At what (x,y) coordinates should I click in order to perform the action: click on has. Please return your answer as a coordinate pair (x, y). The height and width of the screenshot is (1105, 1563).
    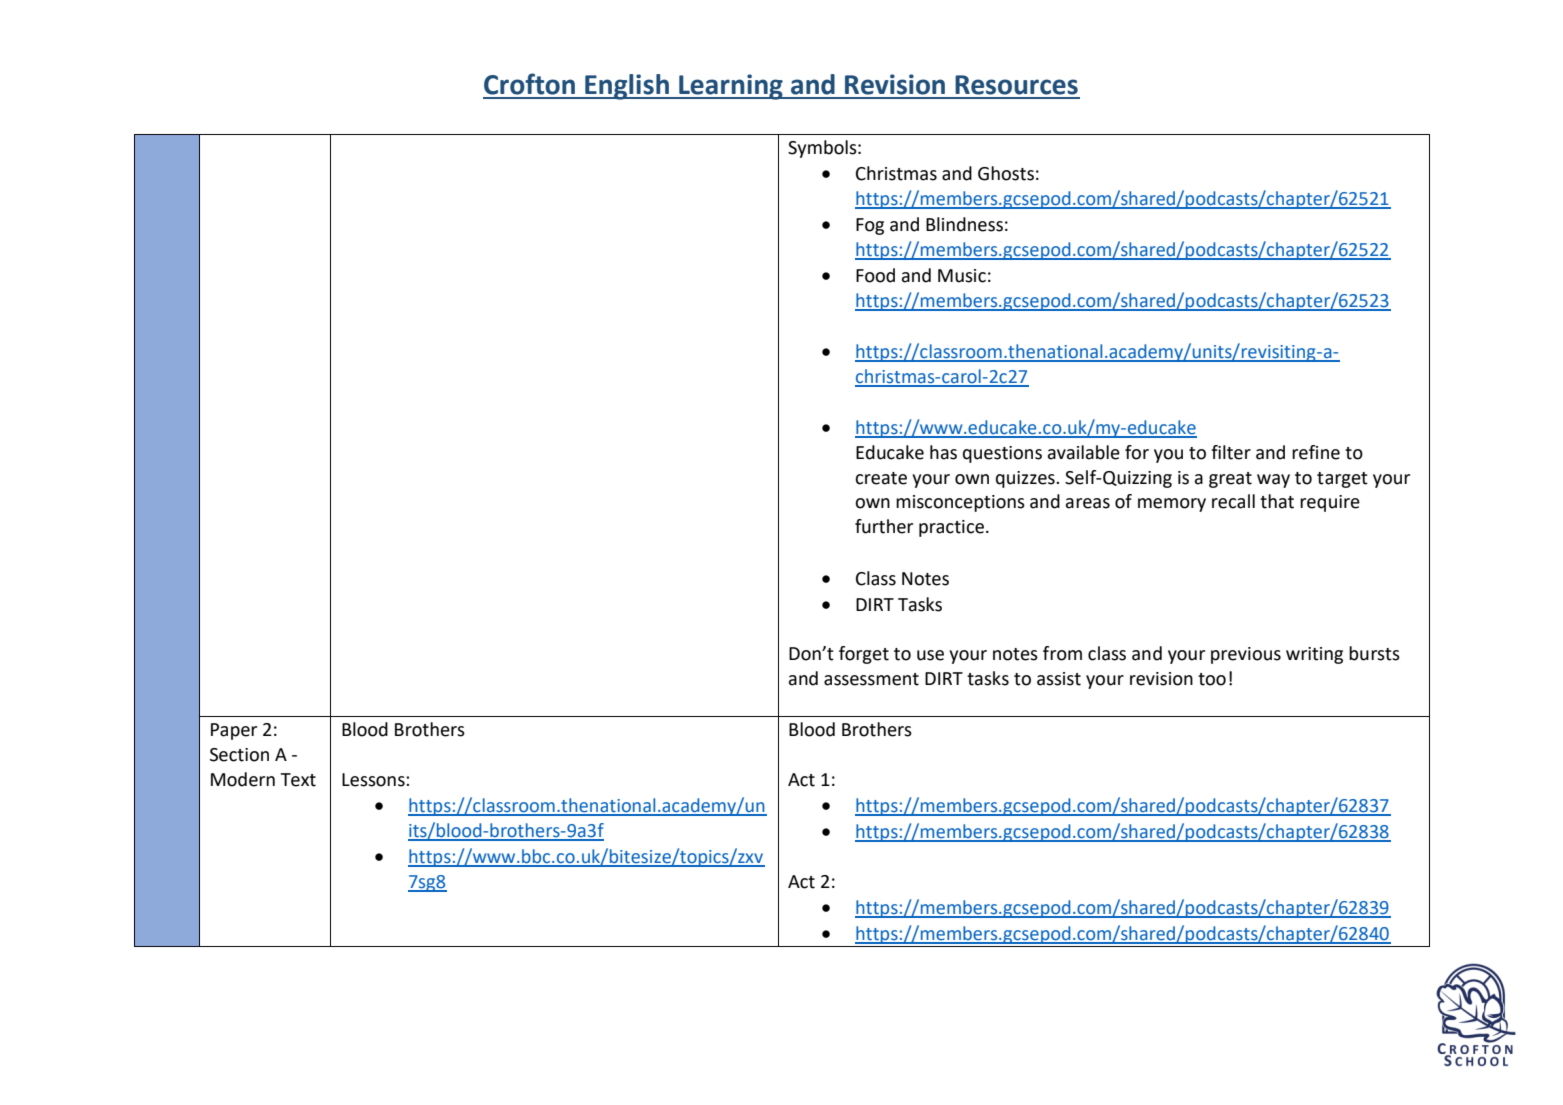
    Looking at the image, I should click on (943, 452).
